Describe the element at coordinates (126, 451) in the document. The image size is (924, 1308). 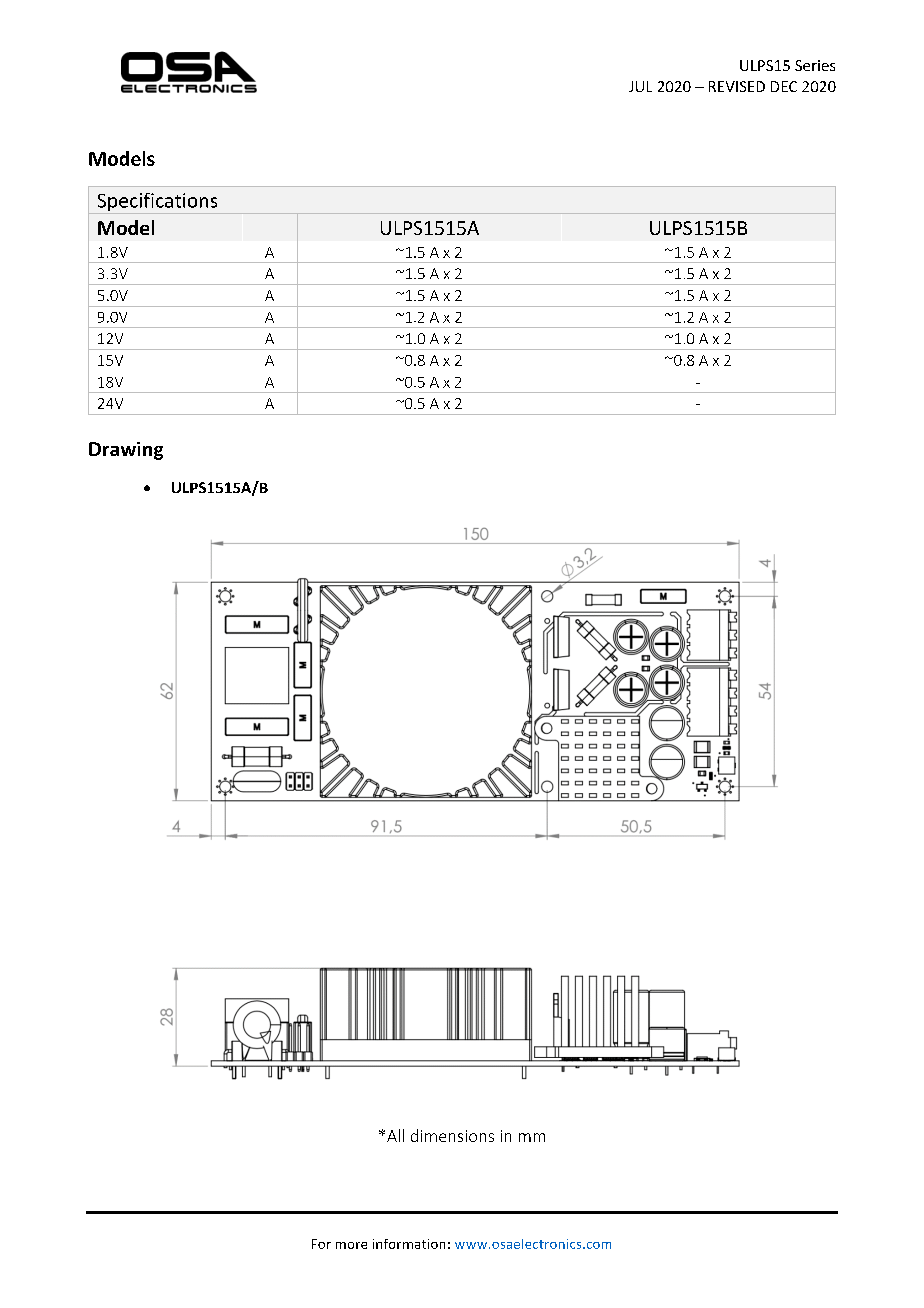
I see `Drawing` at that location.
